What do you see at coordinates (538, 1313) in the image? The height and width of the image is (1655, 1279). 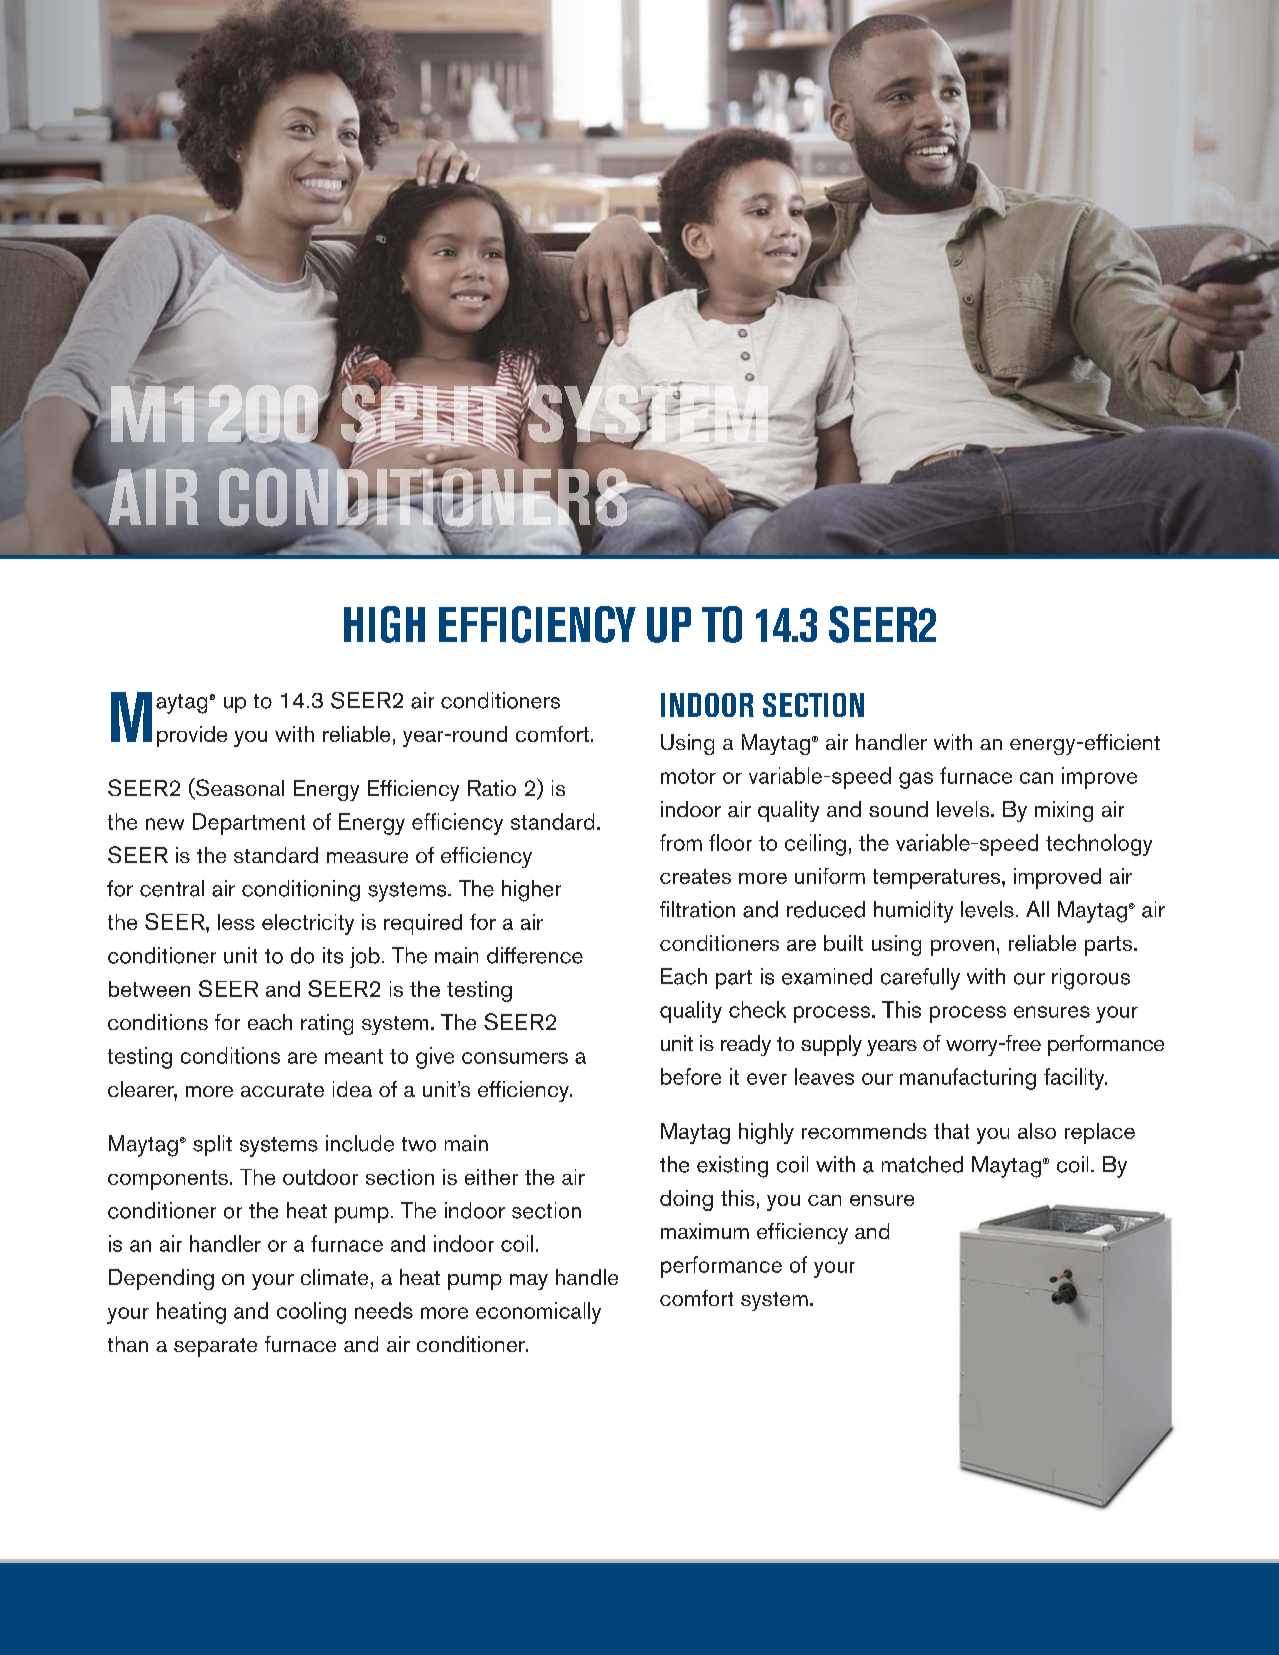 I see `economically` at bounding box center [538, 1313].
